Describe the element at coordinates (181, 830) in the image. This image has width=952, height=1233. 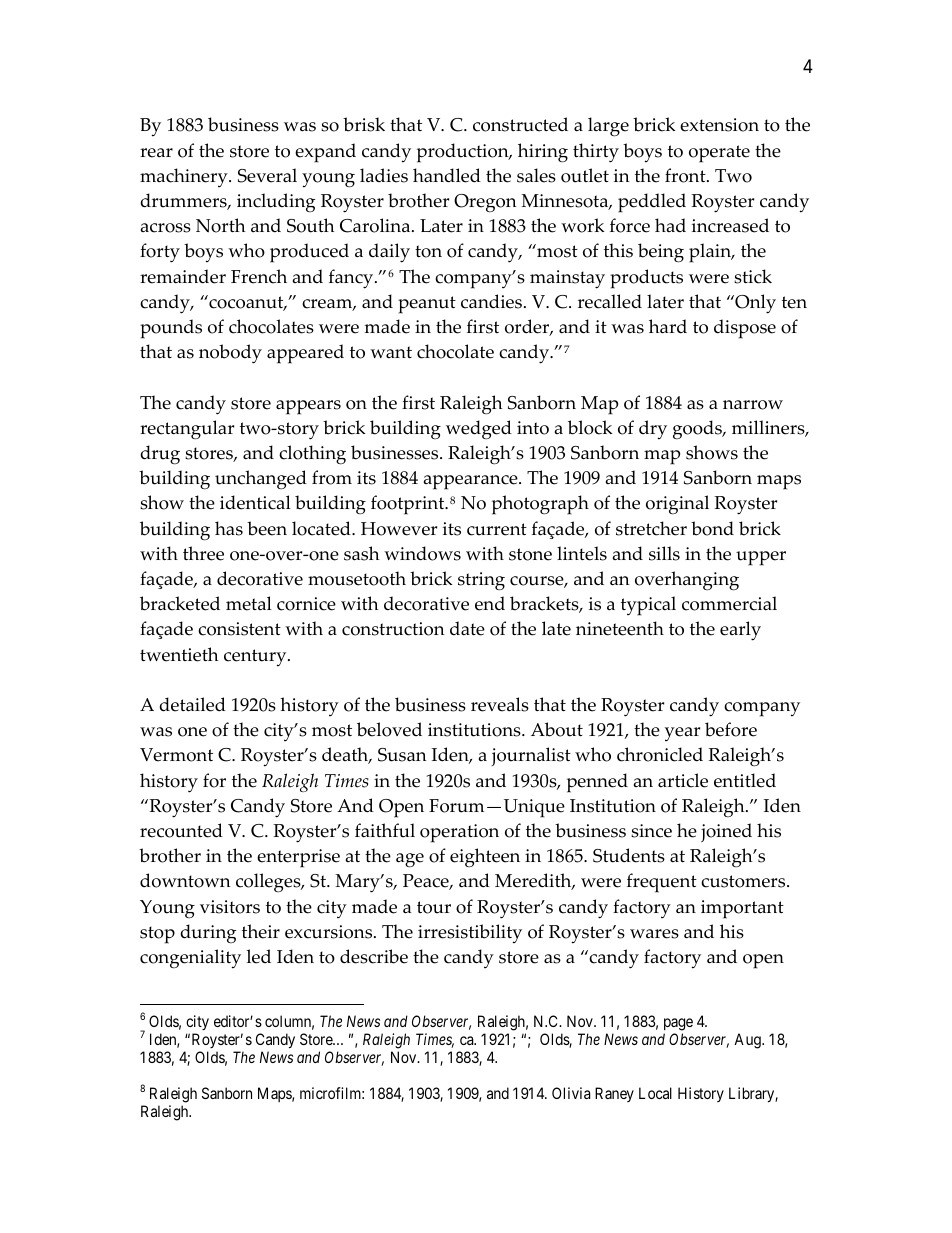
I see `recounted` at that location.
